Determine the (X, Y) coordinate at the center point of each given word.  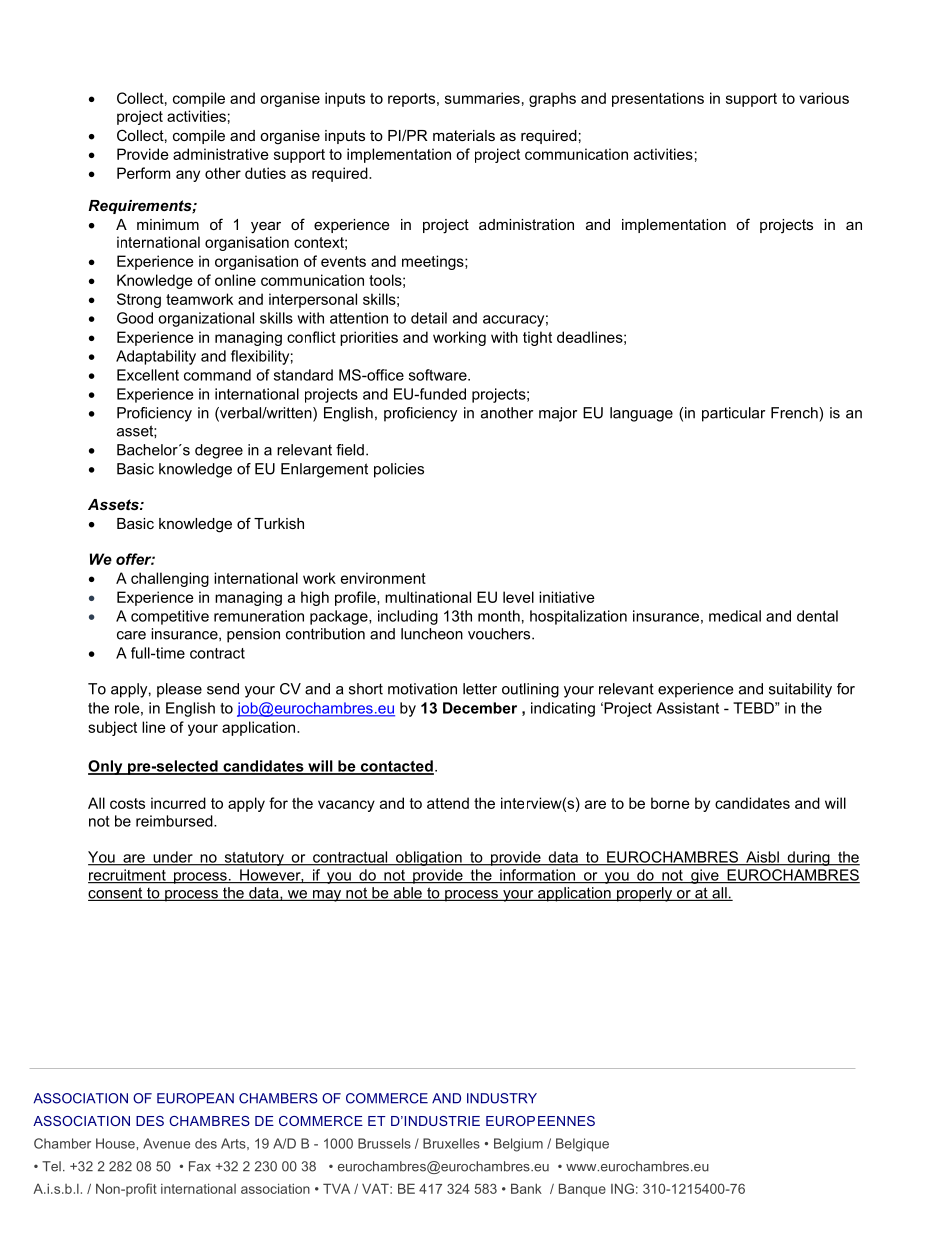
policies (399, 470)
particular (733, 414)
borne (670, 803)
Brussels (384, 1143)
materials (464, 135)
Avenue (166, 1143)
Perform (143, 173)
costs (127, 803)
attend (448, 803)
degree (219, 451)
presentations (658, 99)
